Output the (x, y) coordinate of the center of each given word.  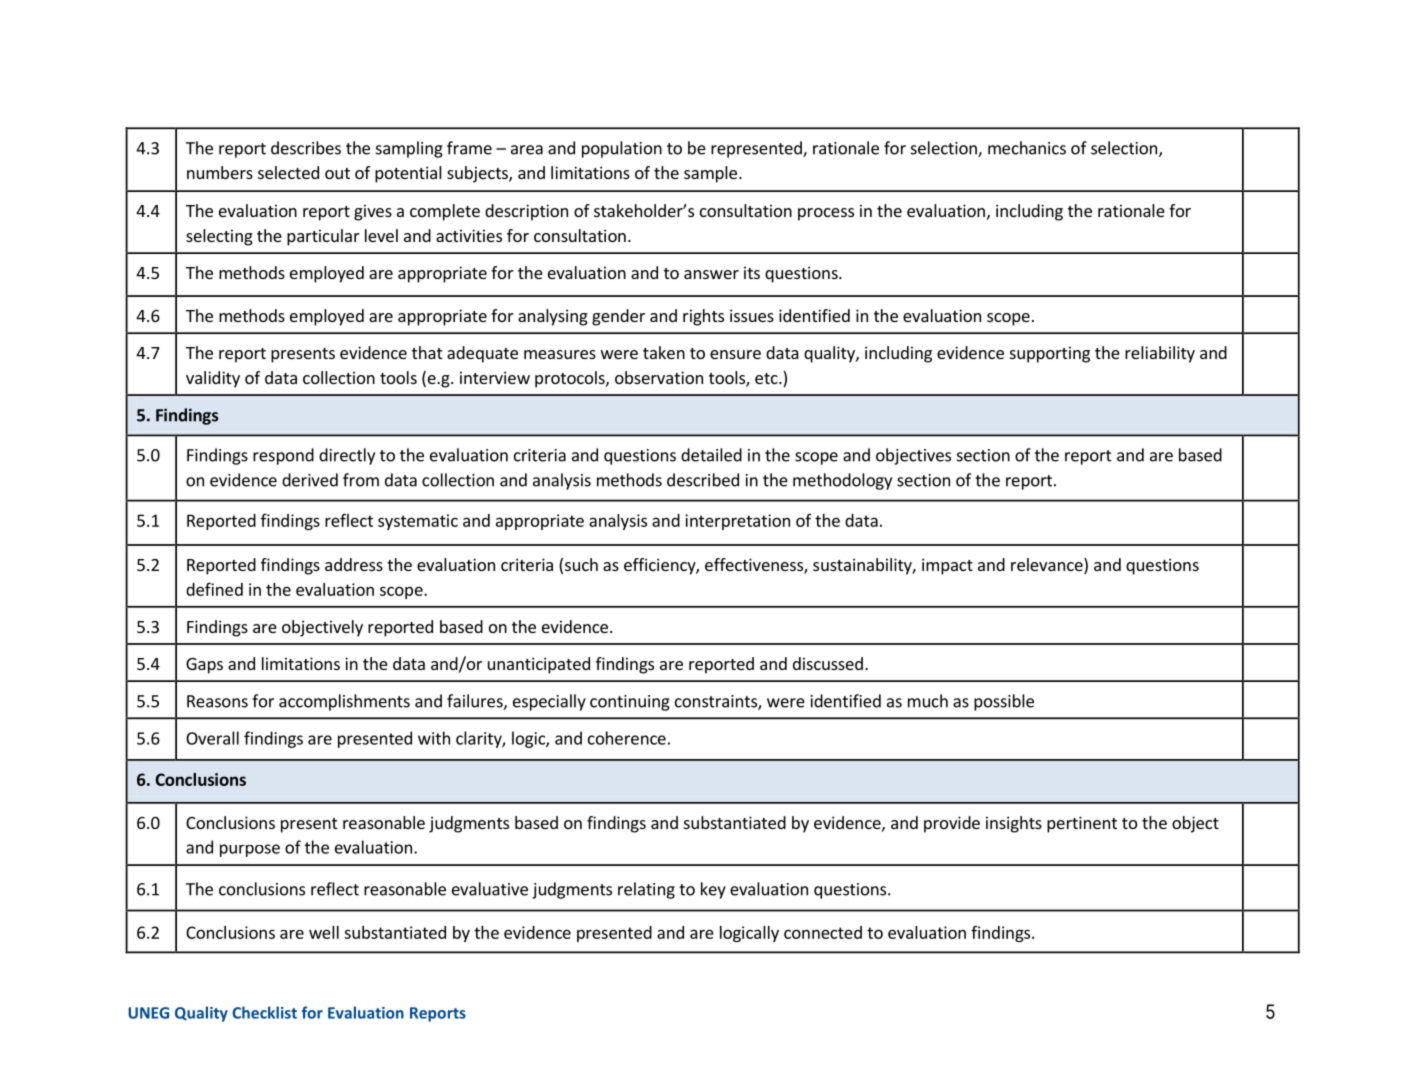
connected (823, 932)
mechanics (1027, 148)
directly (347, 456)
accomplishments (344, 702)
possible (1004, 702)
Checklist (264, 1012)
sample (710, 174)
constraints (717, 702)
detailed (711, 455)
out (337, 173)
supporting (1050, 354)
